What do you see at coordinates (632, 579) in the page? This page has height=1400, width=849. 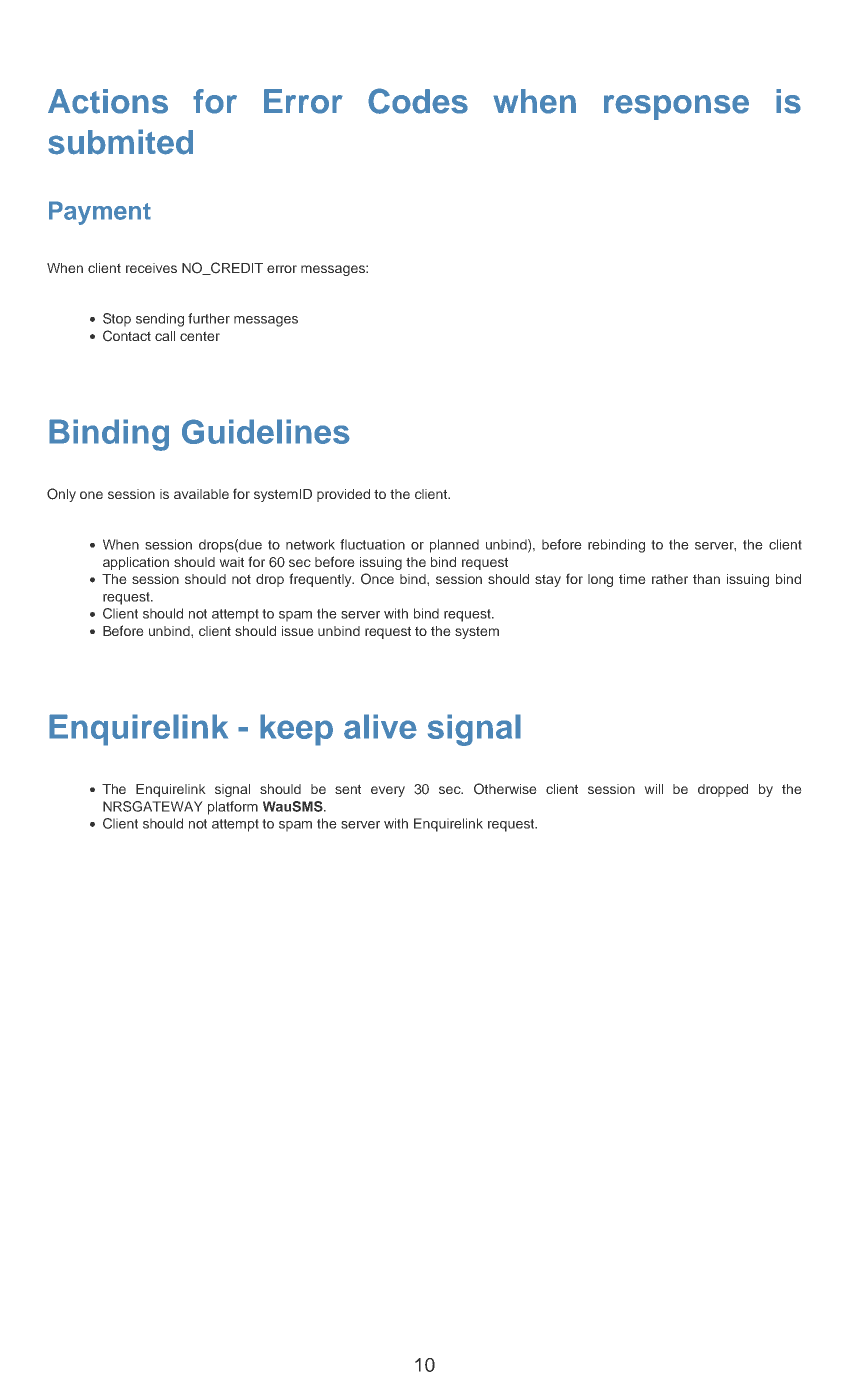 I see `time` at bounding box center [632, 579].
